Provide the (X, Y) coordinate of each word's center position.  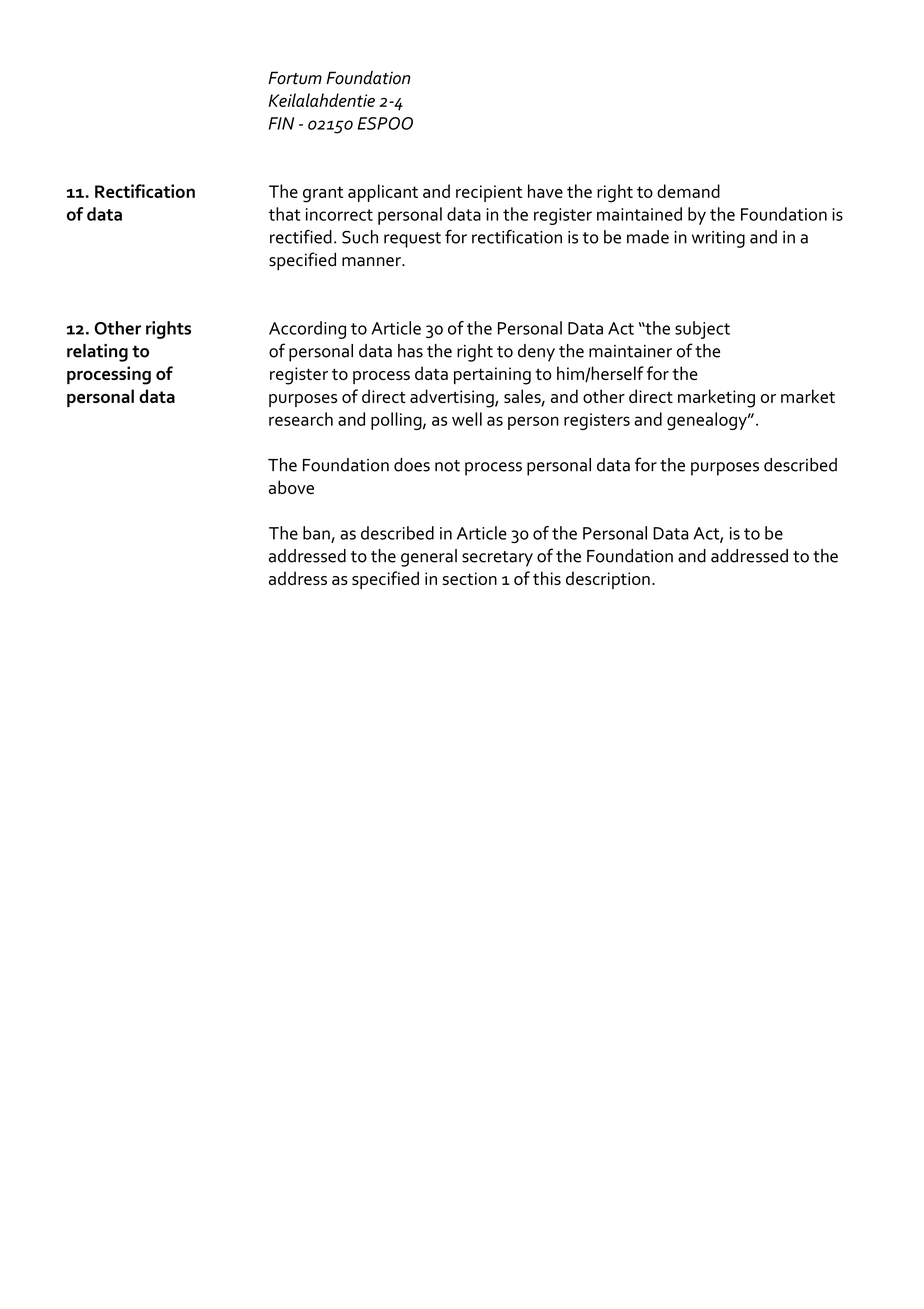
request (412, 240)
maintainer (630, 351)
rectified (301, 236)
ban (317, 534)
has (410, 351)
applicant (383, 193)
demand (688, 191)
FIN (281, 123)
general (429, 558)
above (291, 487)
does (412, 465)
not (447, 466)
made (648, 237)
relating (97, 353)
